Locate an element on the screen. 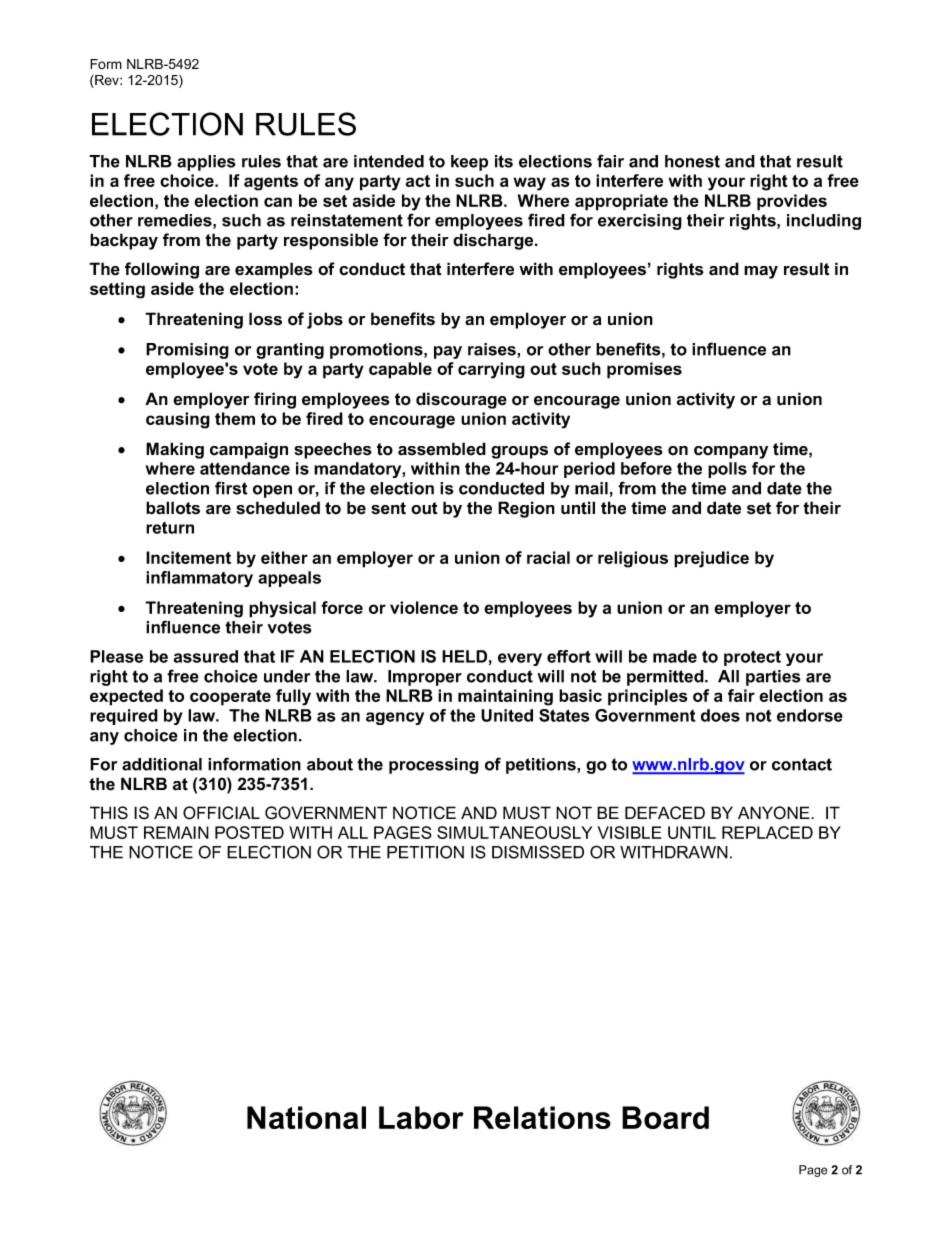  assembled is located at coordinates (442, 449).
